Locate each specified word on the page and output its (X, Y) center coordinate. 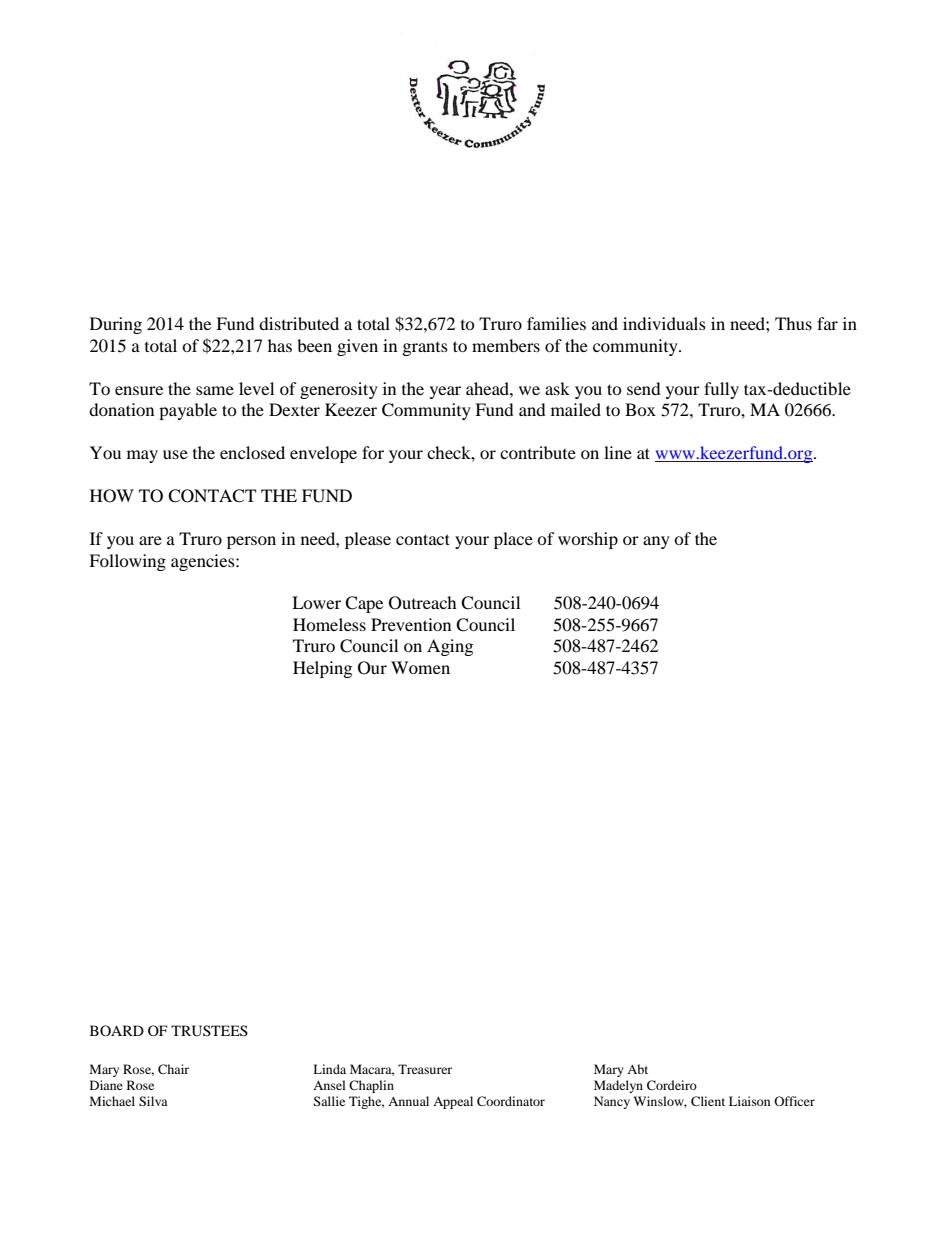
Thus (793, 323)
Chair (173, 1069)
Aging (450, 647)
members (506, 345)
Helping (322, 669)
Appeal (453, 1102)
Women (420, 667)
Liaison (749, 1101)
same (215, 390)
